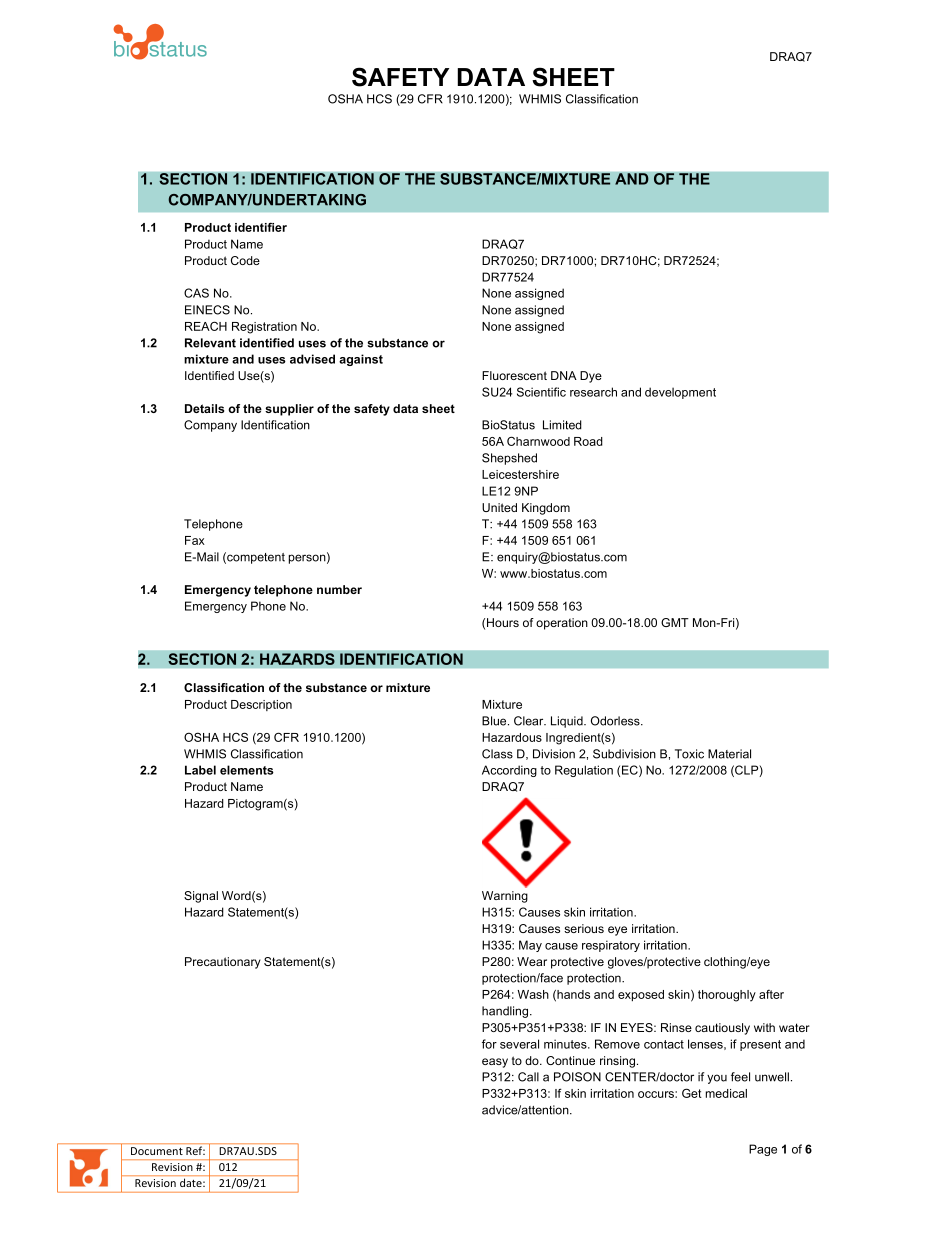 This screenshot has height=1233, width=952. What do you see at coordinates (201, 897) in the screenshot?
I see `Signal` at bounding box center [201, 897].
